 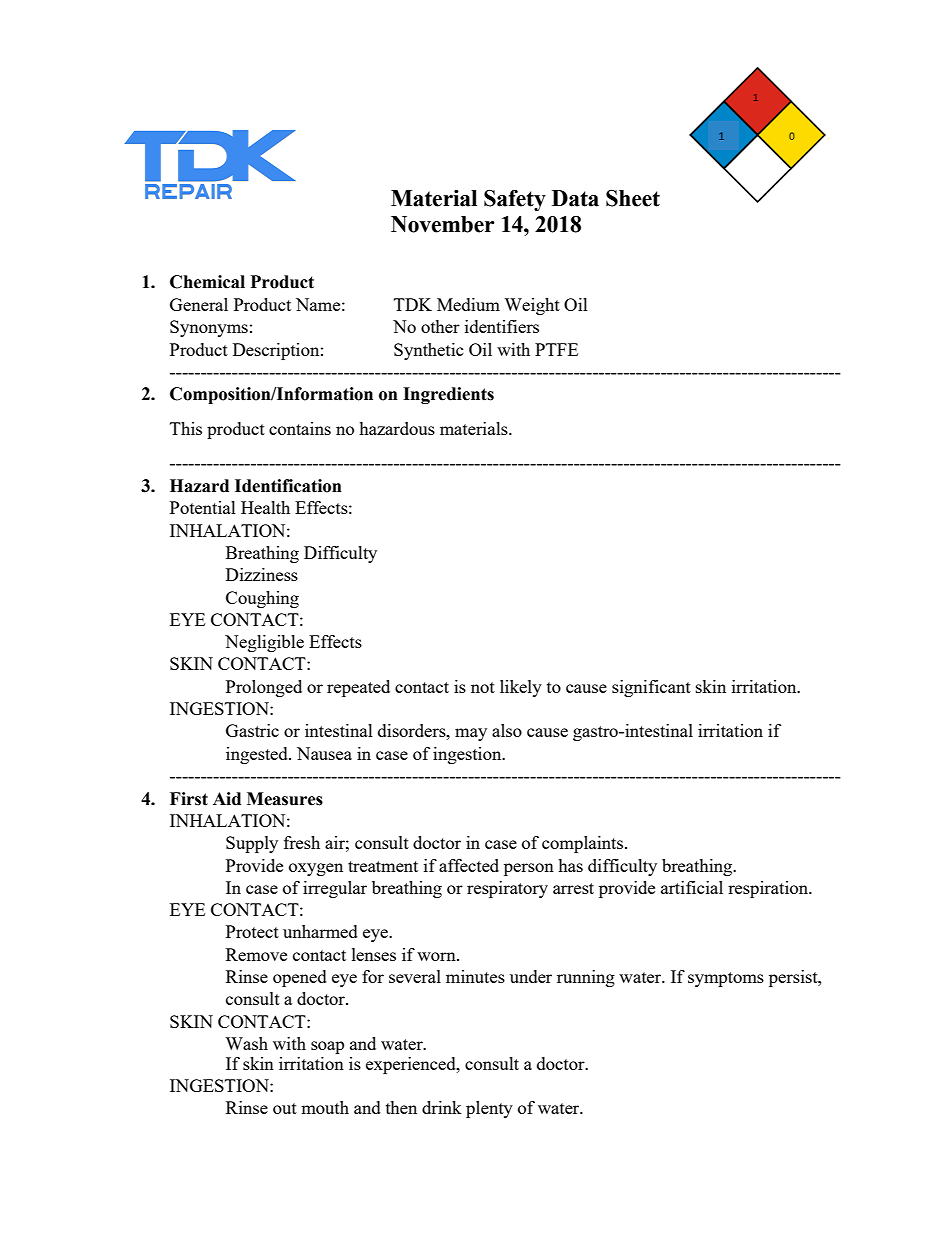 I want to click on Dizziness, so click(x=262, y=574).
